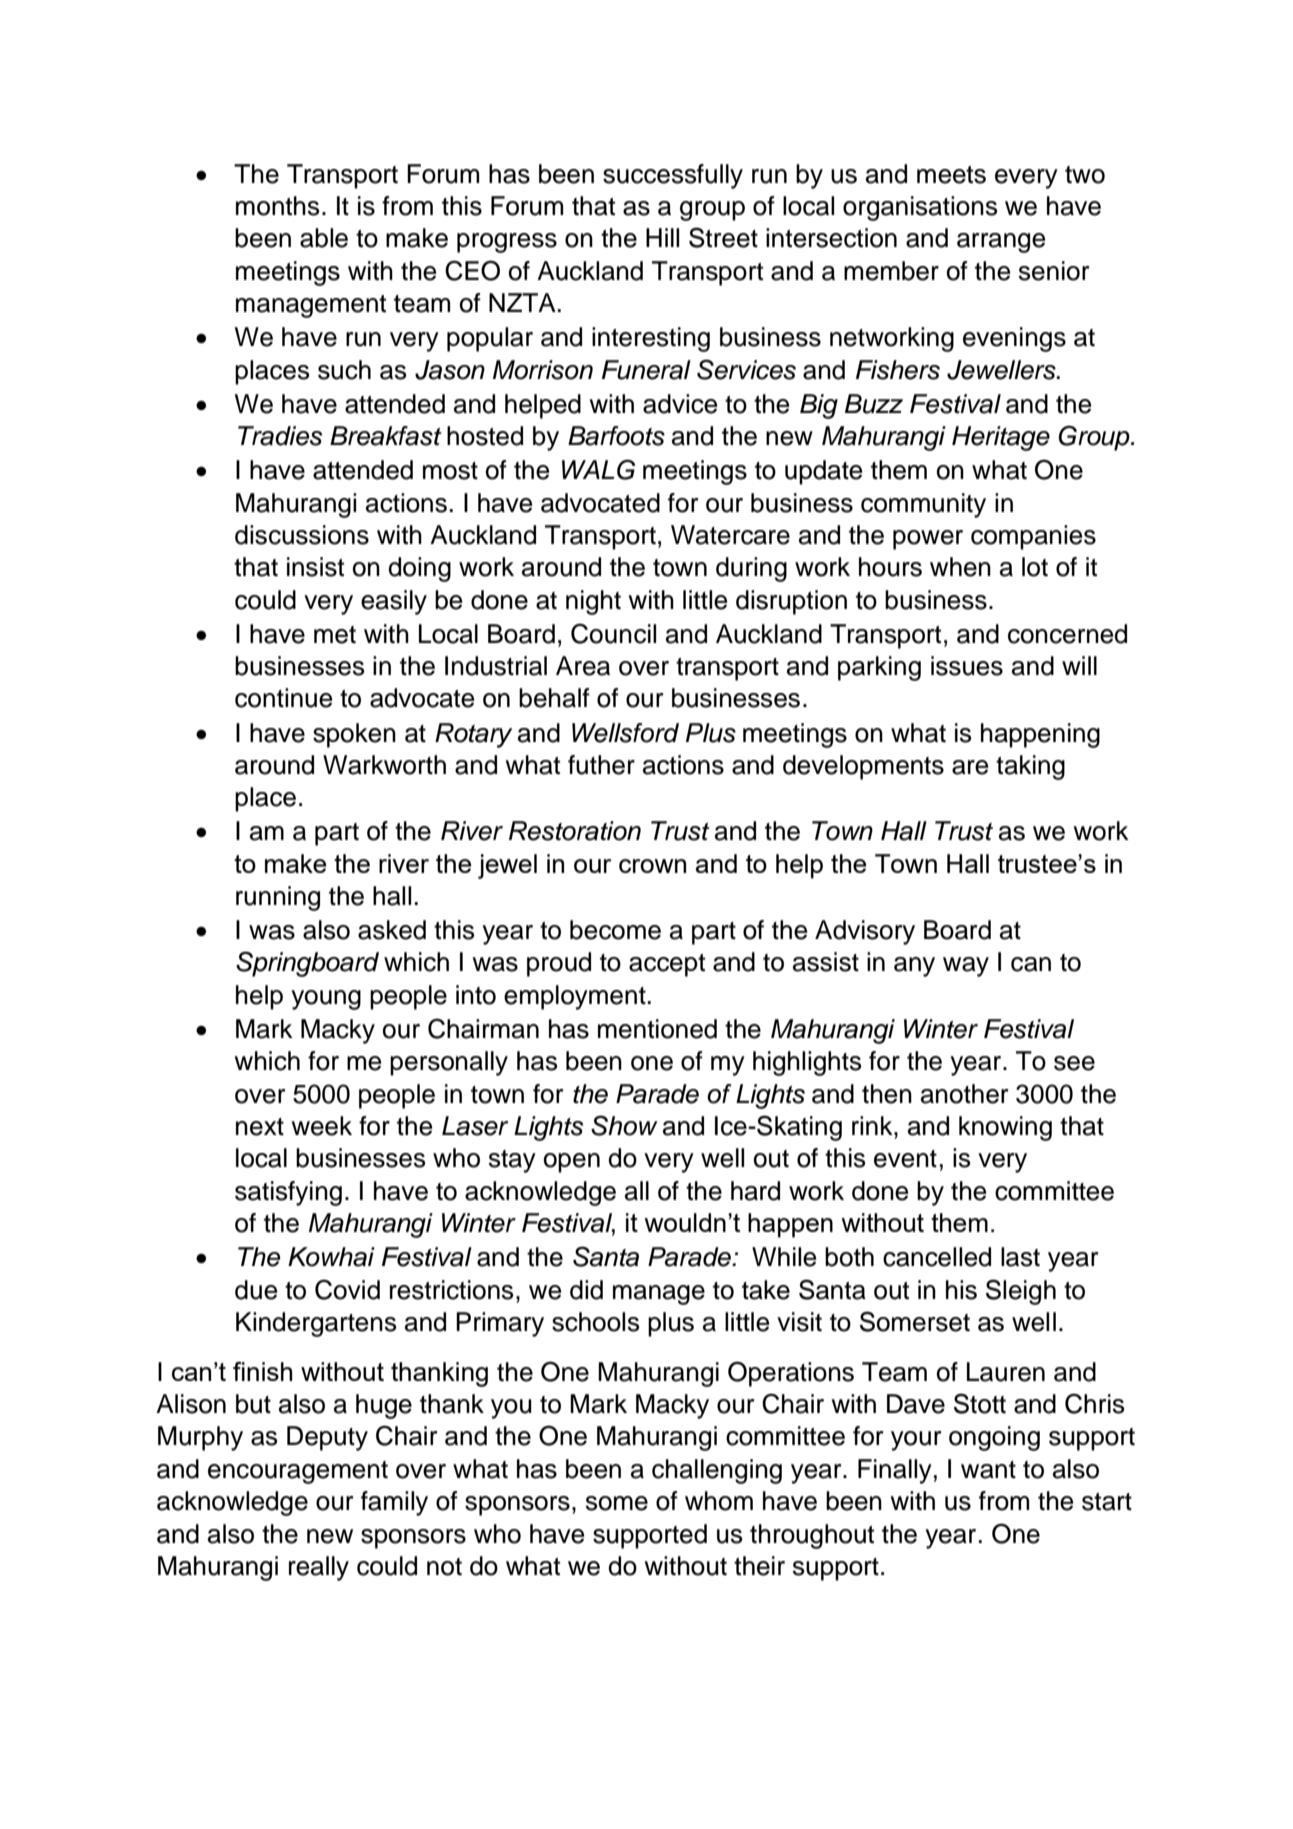 This screenshot has width=1293, height=1829. I want to click on last, so click(1020, 1257).
